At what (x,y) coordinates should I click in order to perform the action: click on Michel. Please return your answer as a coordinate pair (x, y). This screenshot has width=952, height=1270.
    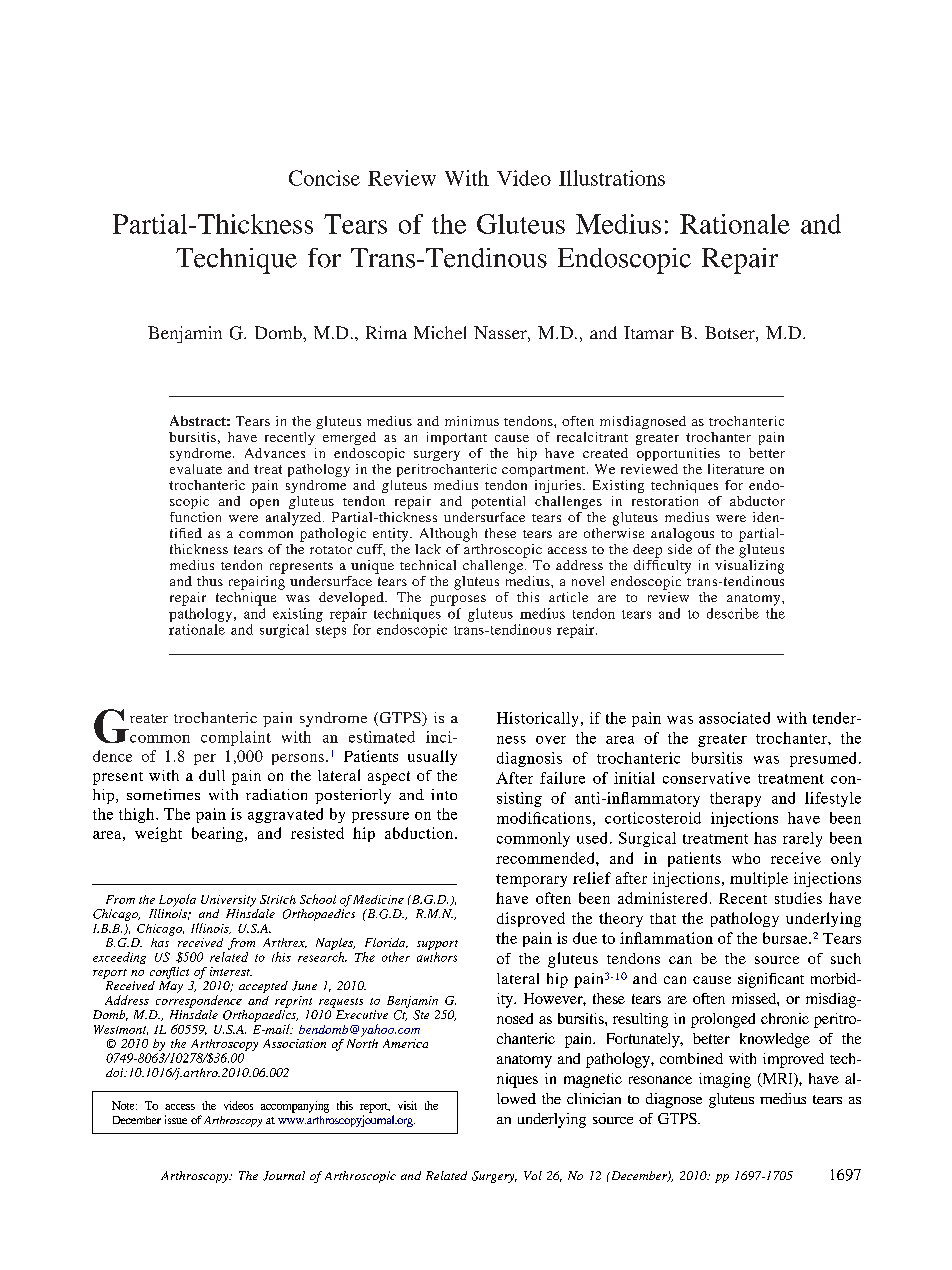
    Looking at the image, I should click on (440, 332).
